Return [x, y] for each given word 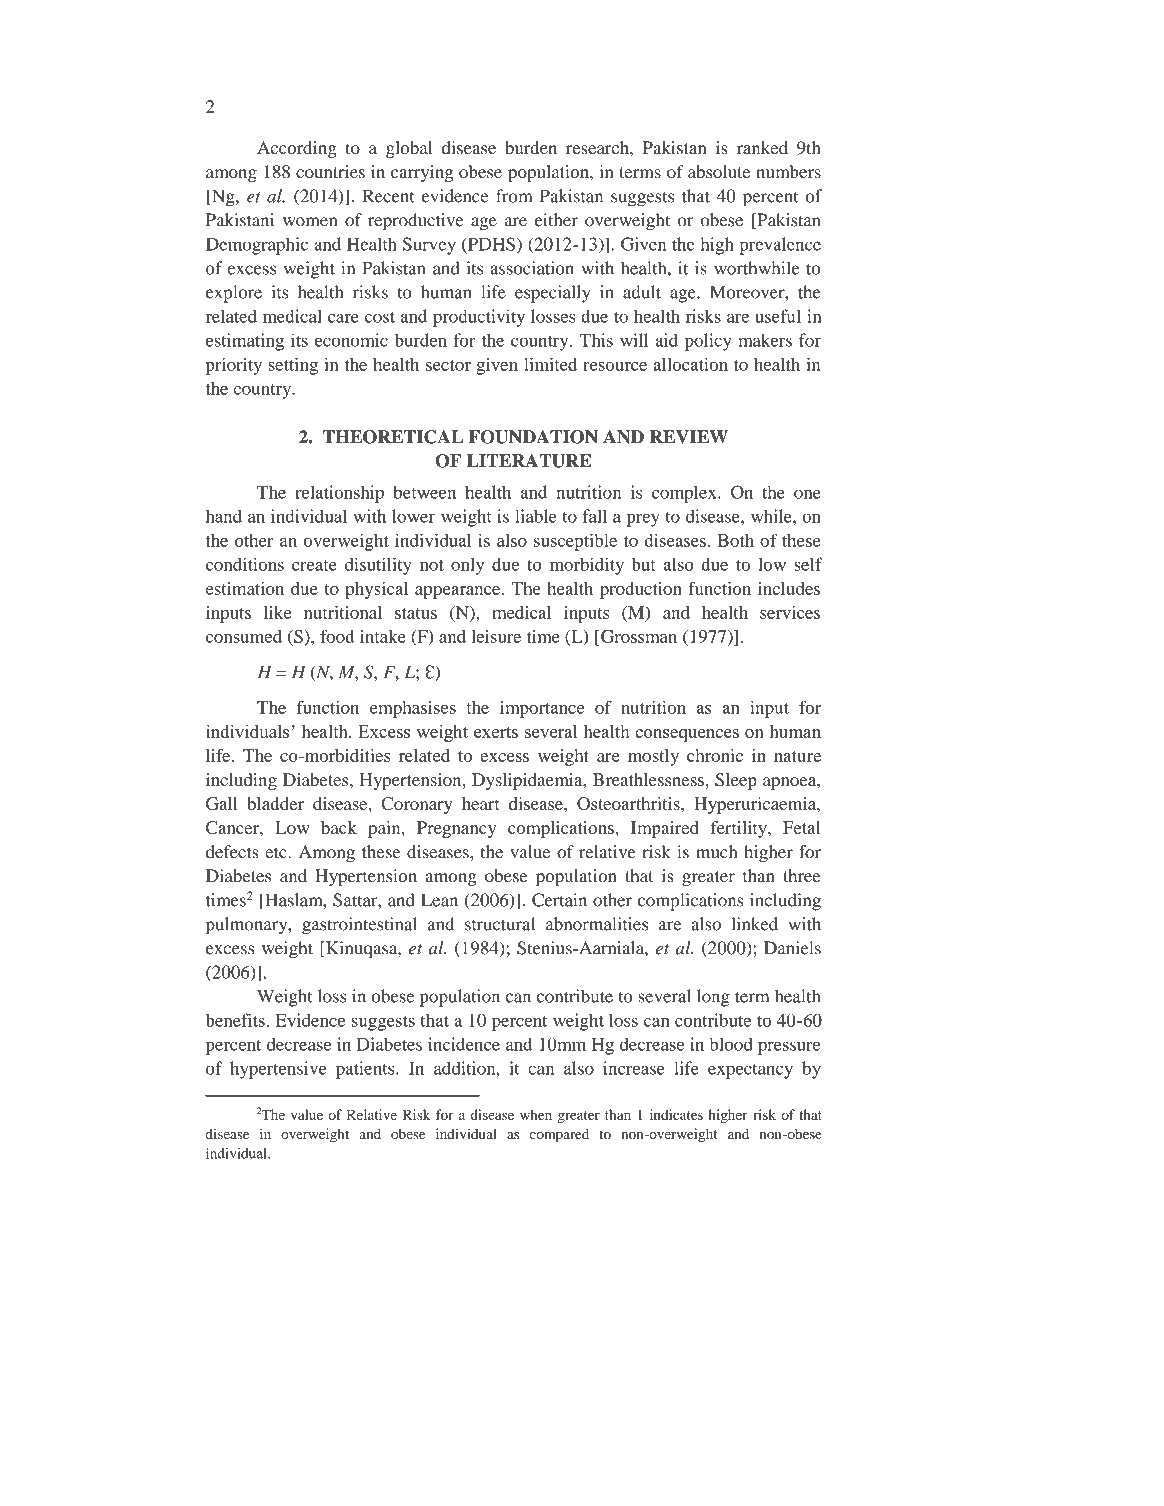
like [277, 612]
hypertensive [278, 1070]
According [297, 149]
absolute [719, 172]
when [536, 1114]
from [514, 196]
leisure [496, 636]
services [790, 612]
